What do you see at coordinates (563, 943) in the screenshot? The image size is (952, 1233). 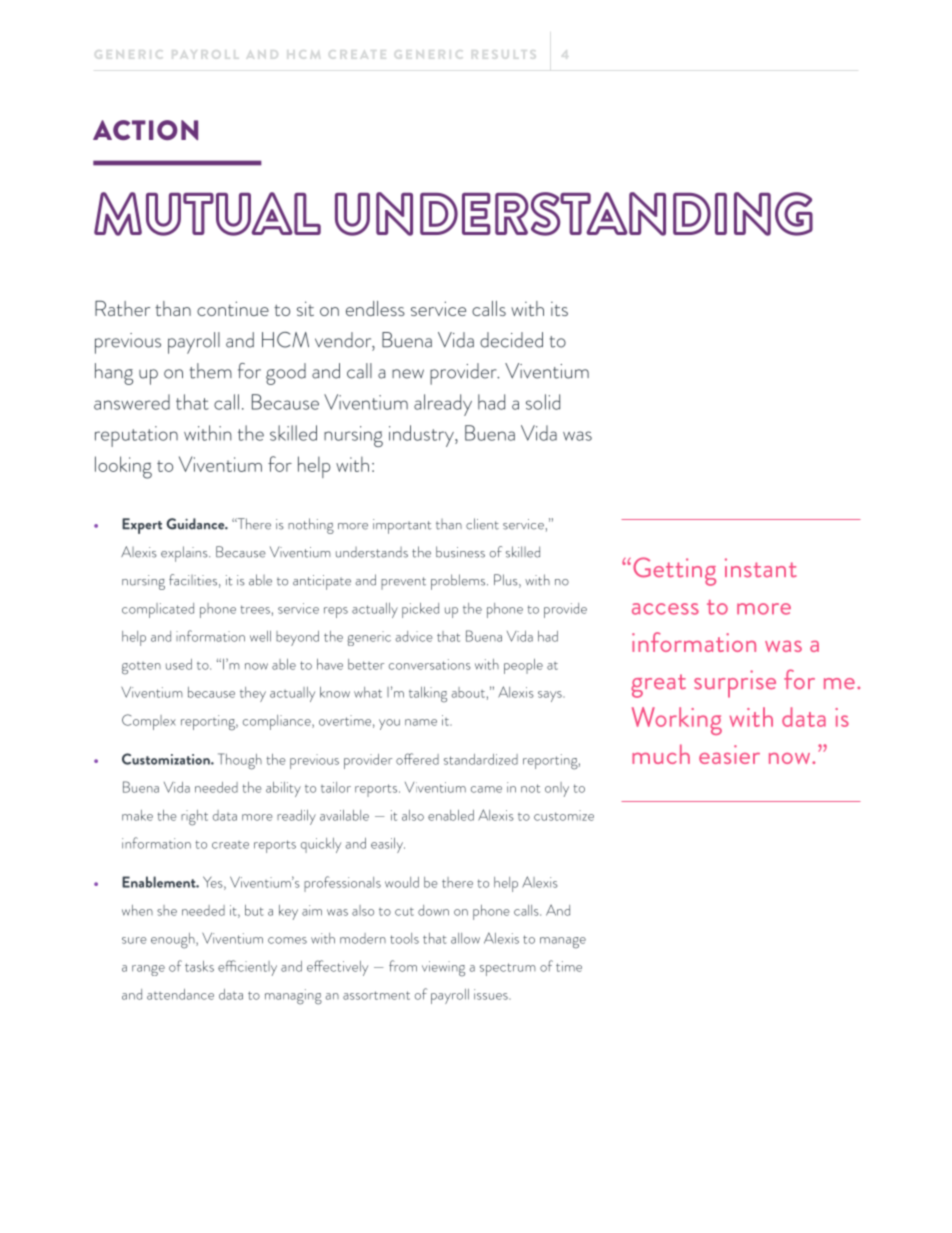 I see `manage` at bounding box center [563, 943].
